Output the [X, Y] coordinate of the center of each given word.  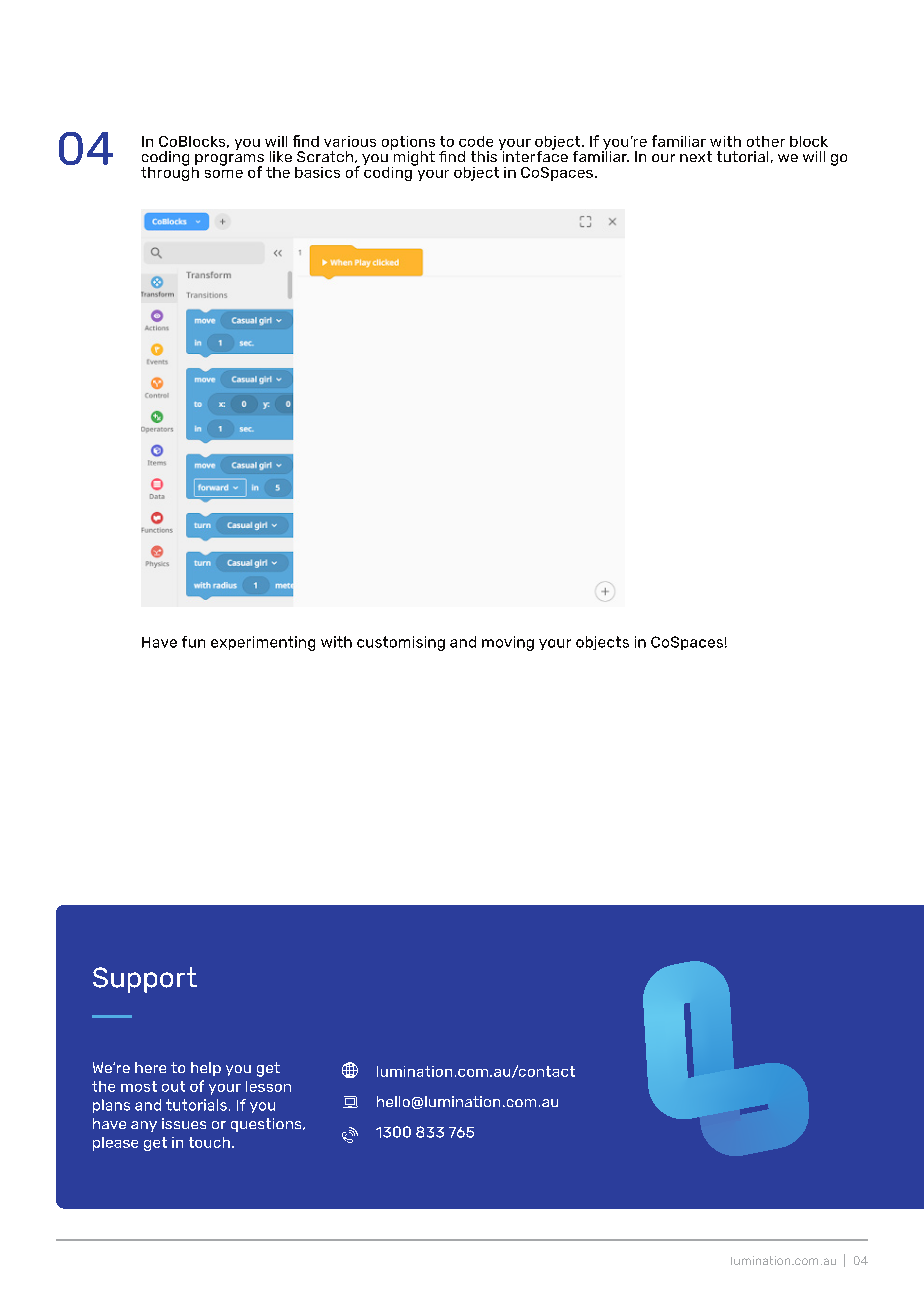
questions [267, 1125]
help [206, 1069]
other [766, 141]
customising [401, 643]
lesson [268, 1086]
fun [193, 642]
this [484, 156]
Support [145, 980]
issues [184, 1123]
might [413, 158]
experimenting [263, 643]
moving [508, 643]
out [173, 1086]
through [170, 172]
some [224, 174]
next [696, 156]
